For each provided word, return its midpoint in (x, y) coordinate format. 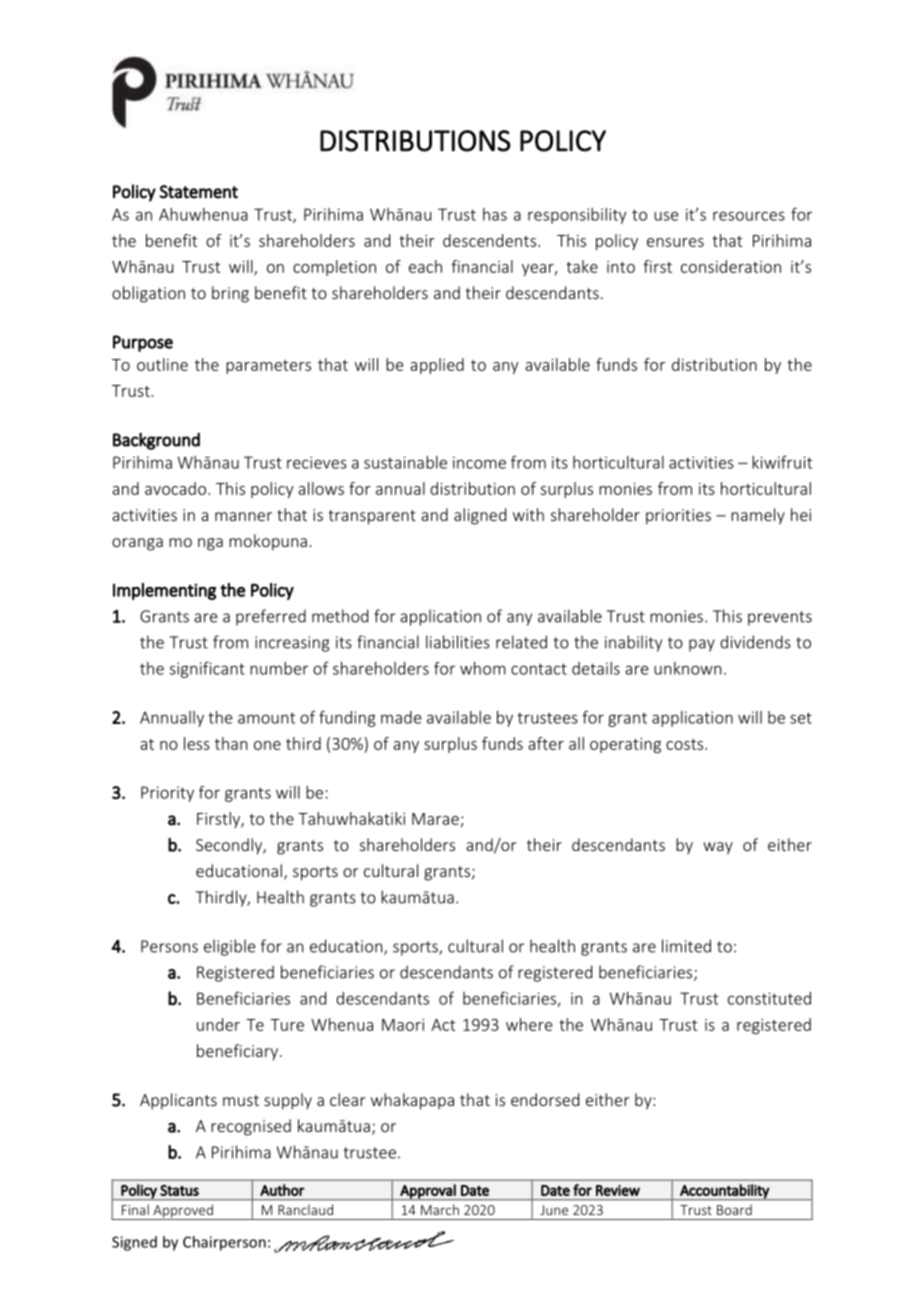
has (495, 214)
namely (758, 516)
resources (749, 216)
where (529, 1024)
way (718, 848)
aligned (480, 516)
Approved (183, 1212)
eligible (229, 947)
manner (243, 516)
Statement (199, 192)
